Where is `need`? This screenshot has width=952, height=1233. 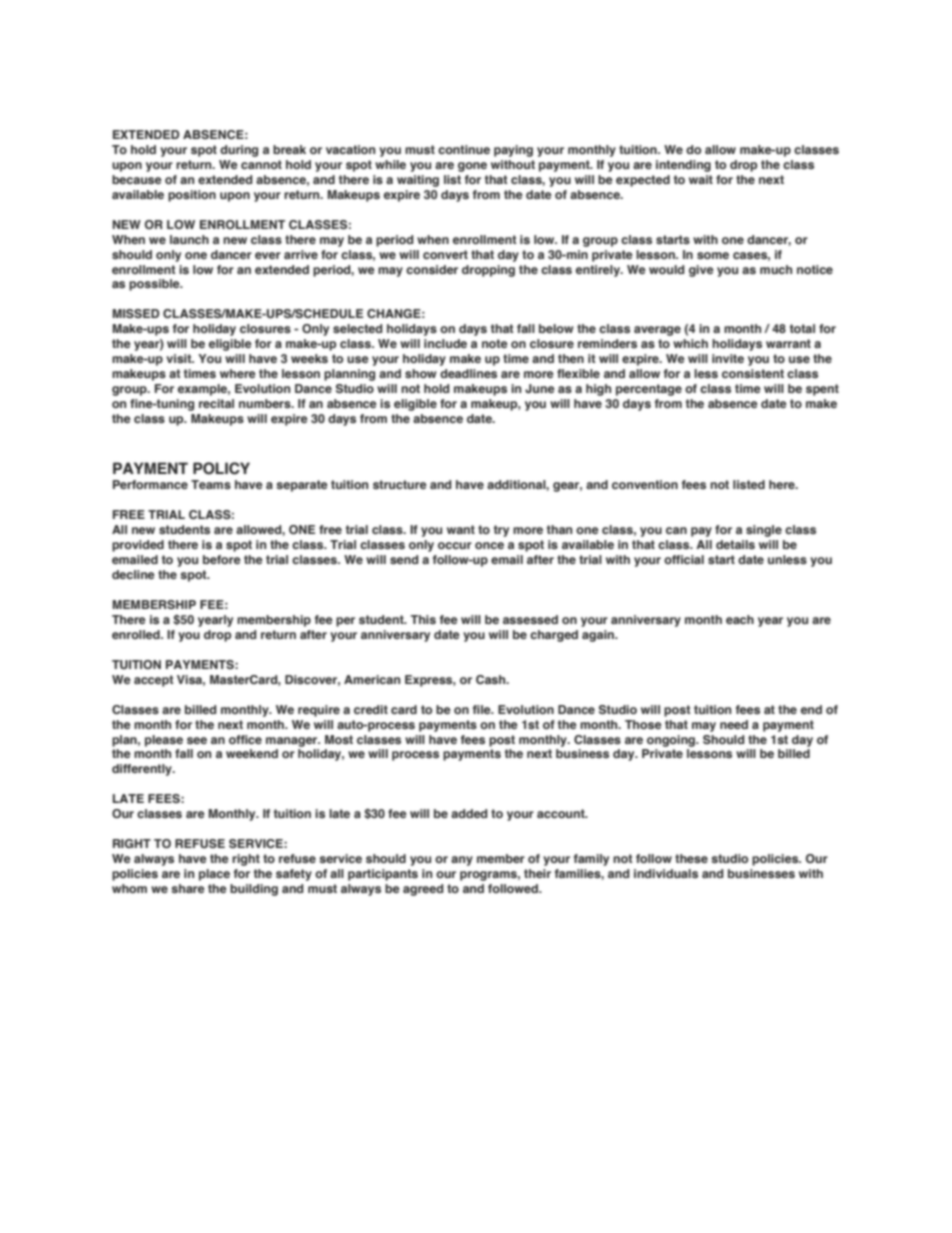
need is located at coordinates (734, 724).
